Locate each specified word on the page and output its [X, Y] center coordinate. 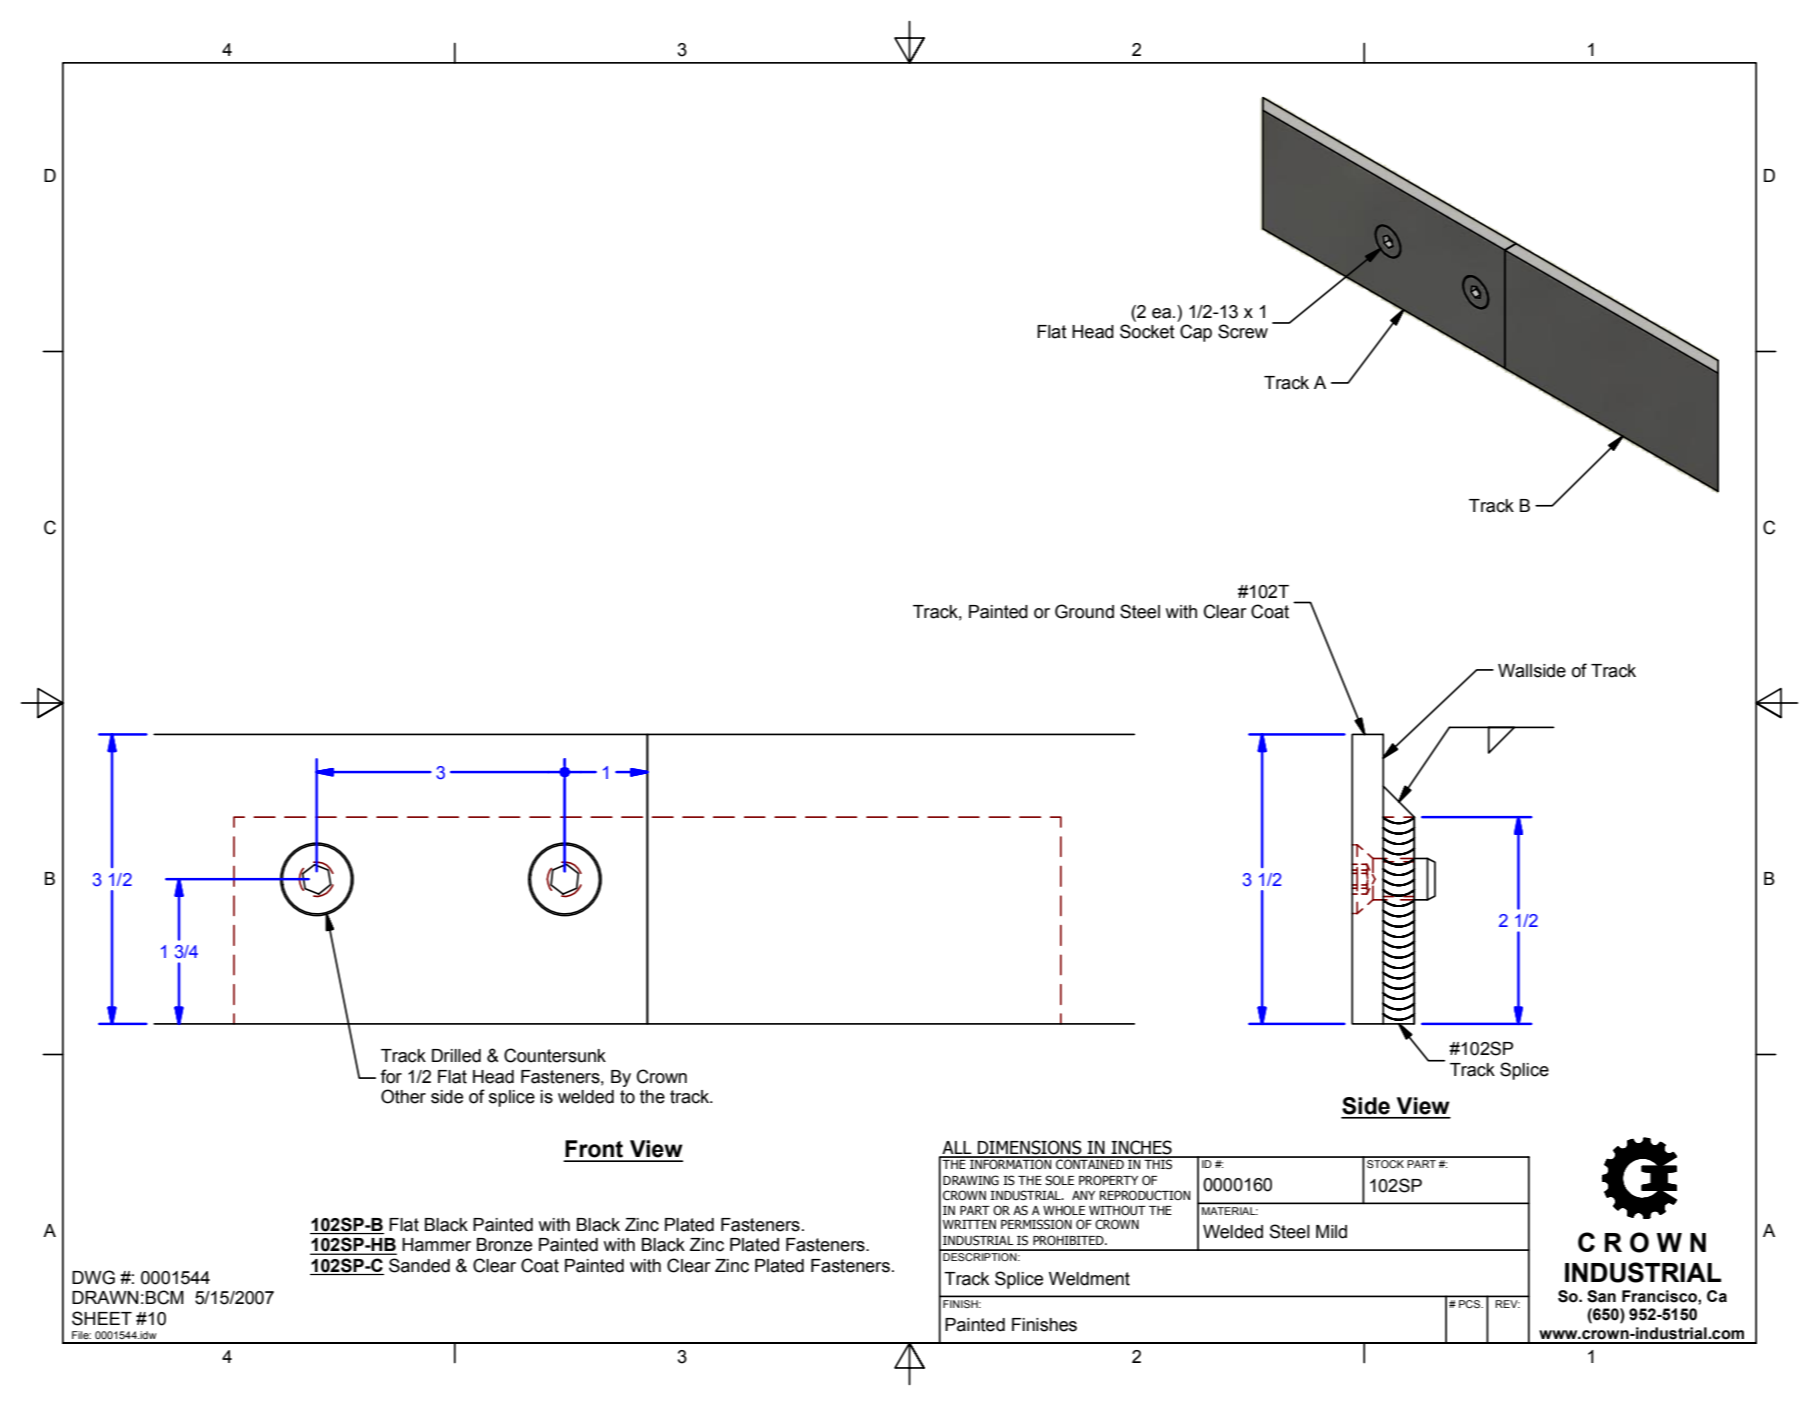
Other [403, 1096]
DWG [93, 1277]
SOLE [1059, 1180]
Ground [1084, 611]
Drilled [456, 1056]
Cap [1196, 333]
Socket [1147, 331]
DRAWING [971, 1180]
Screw [1243, 331]
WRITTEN [969, 1224]
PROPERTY [1108, 1180]
